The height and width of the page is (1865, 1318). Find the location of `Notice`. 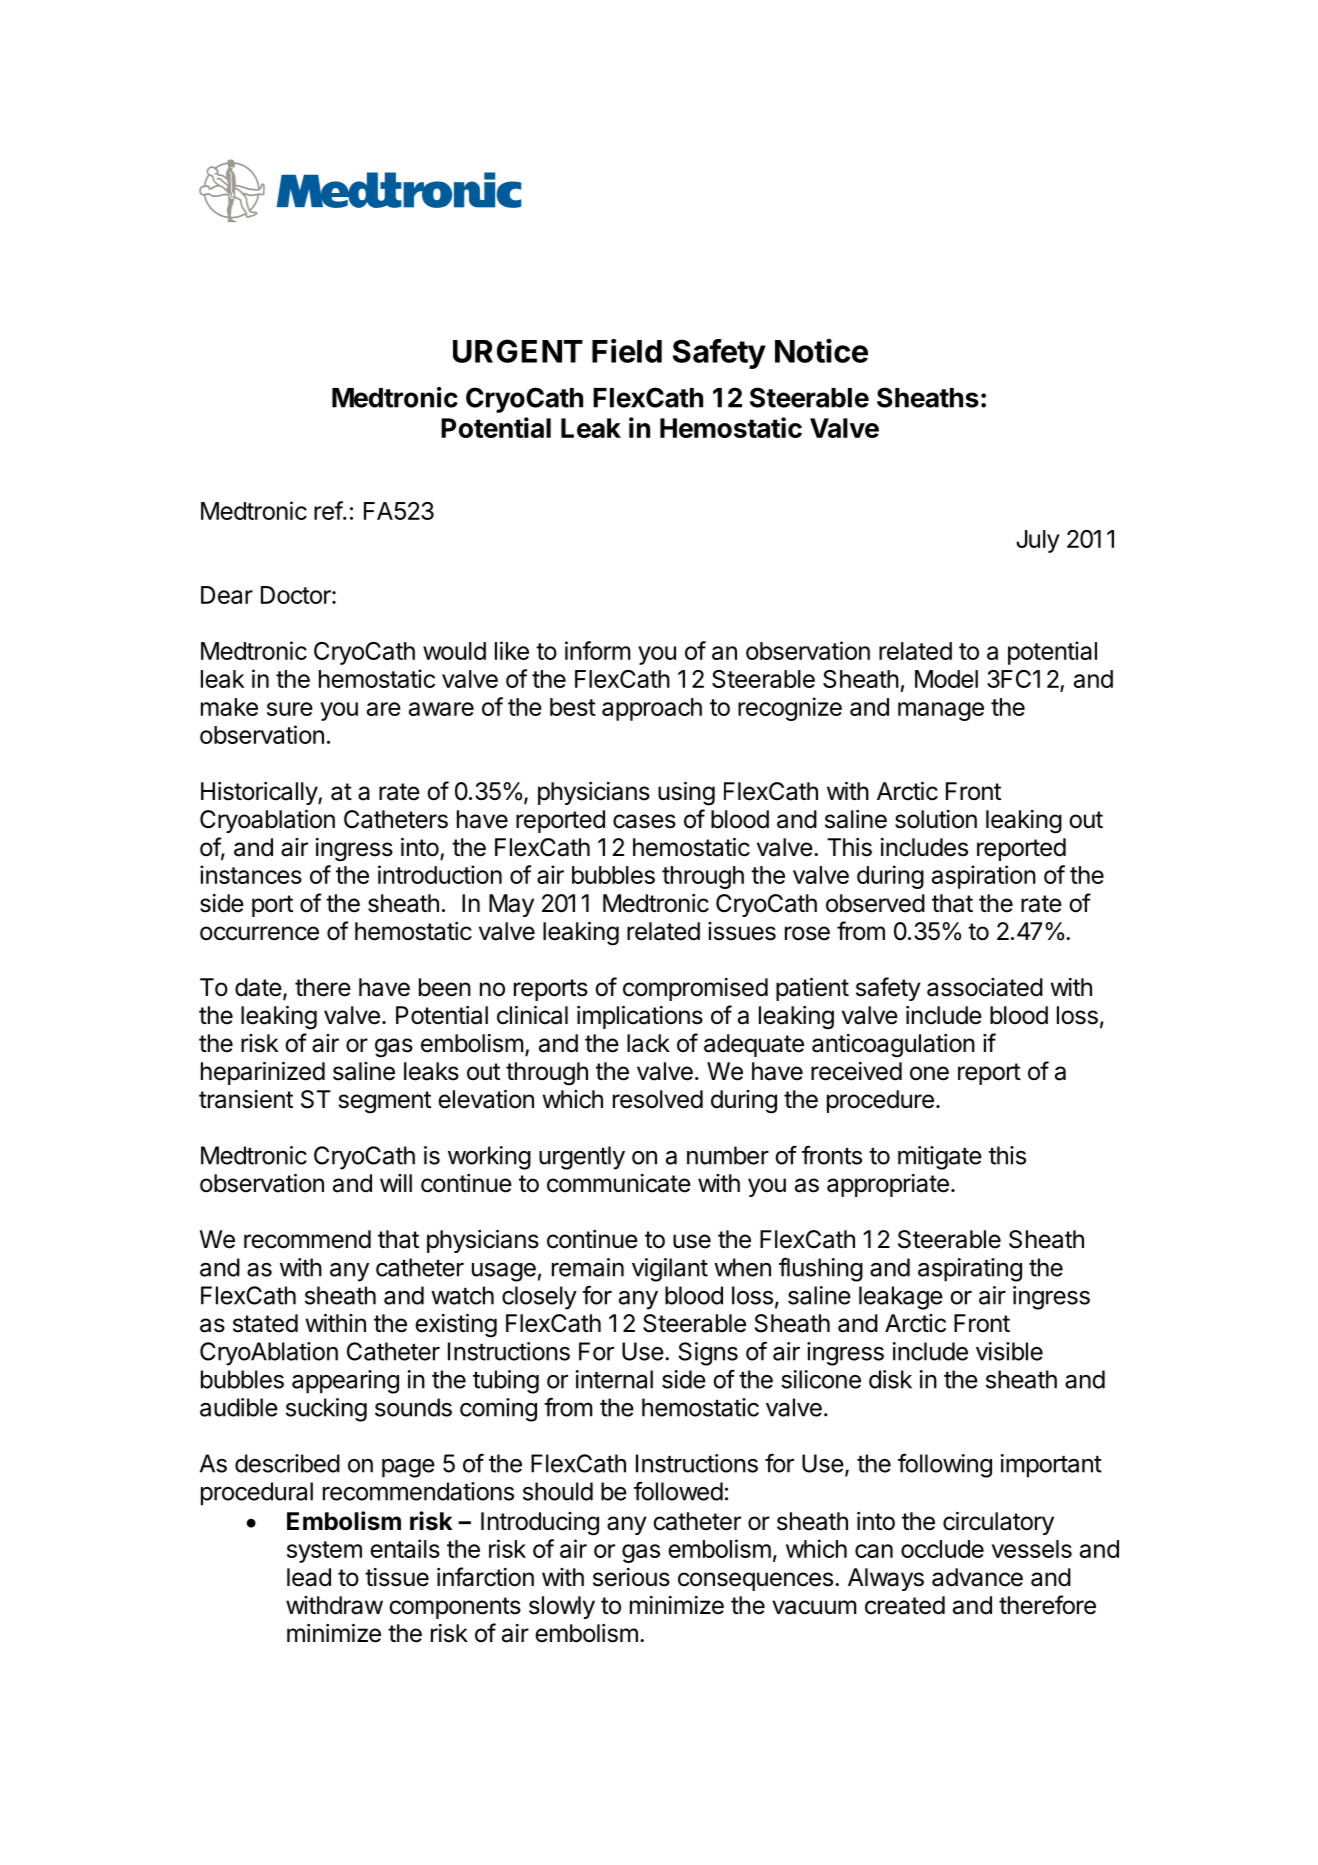

Notice is located at coordinates (821, 351).
